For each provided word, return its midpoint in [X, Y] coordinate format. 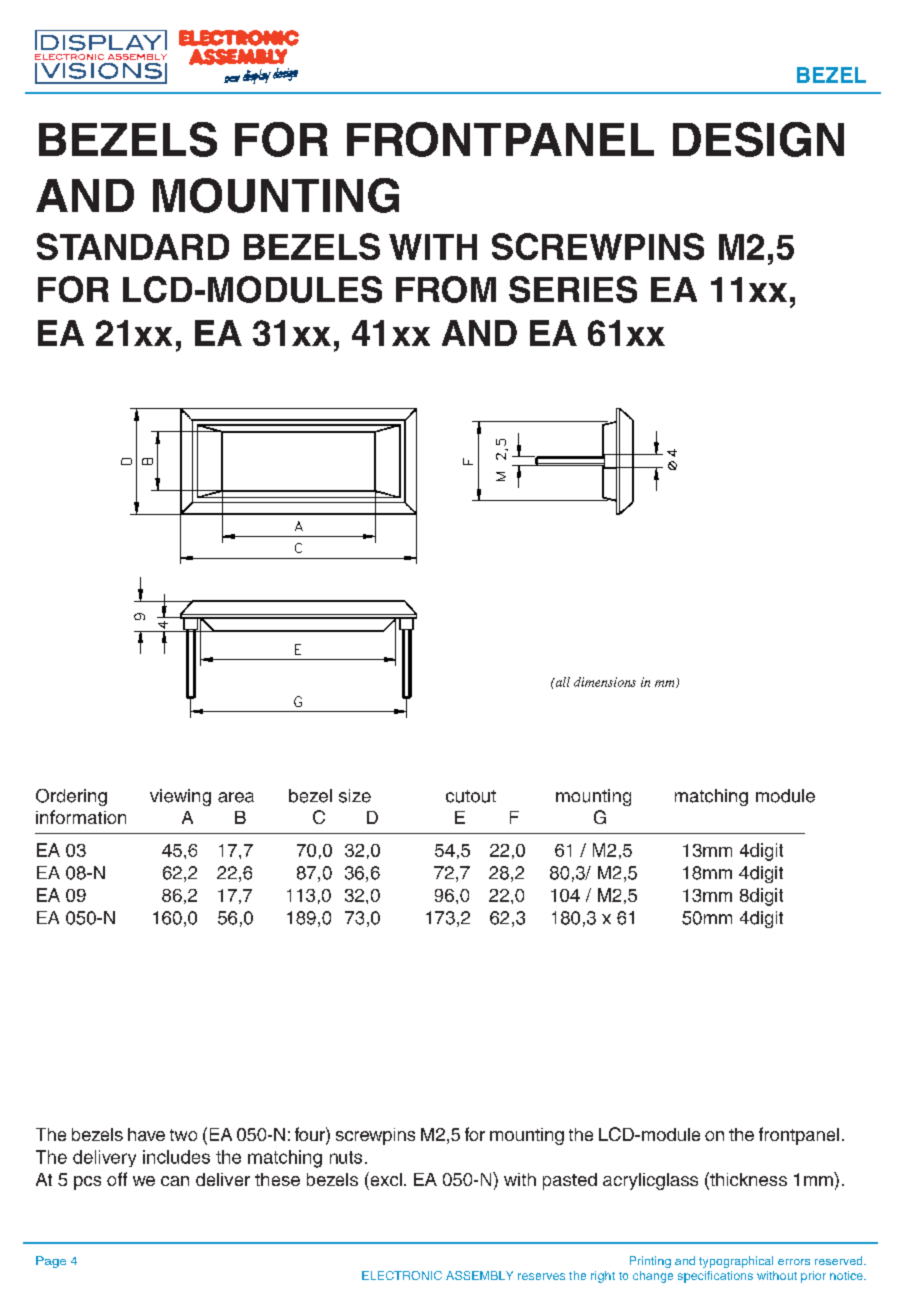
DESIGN [758, 139]
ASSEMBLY [479, 1275]
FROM [446, 289]
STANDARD [133, 246]
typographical [736, 1262]
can [175, 1181]
